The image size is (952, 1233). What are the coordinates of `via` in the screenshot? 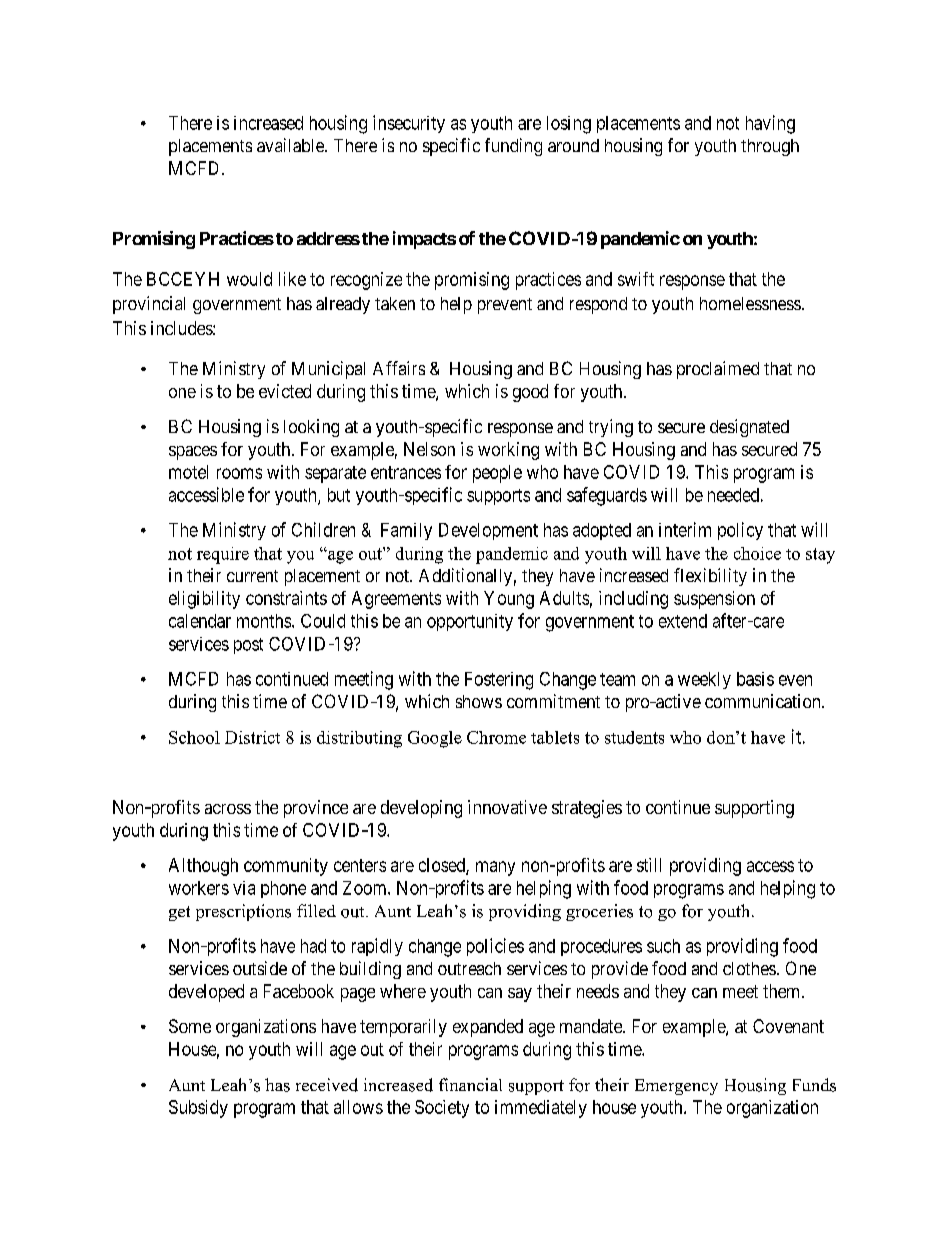 It's located at (244, 888).
